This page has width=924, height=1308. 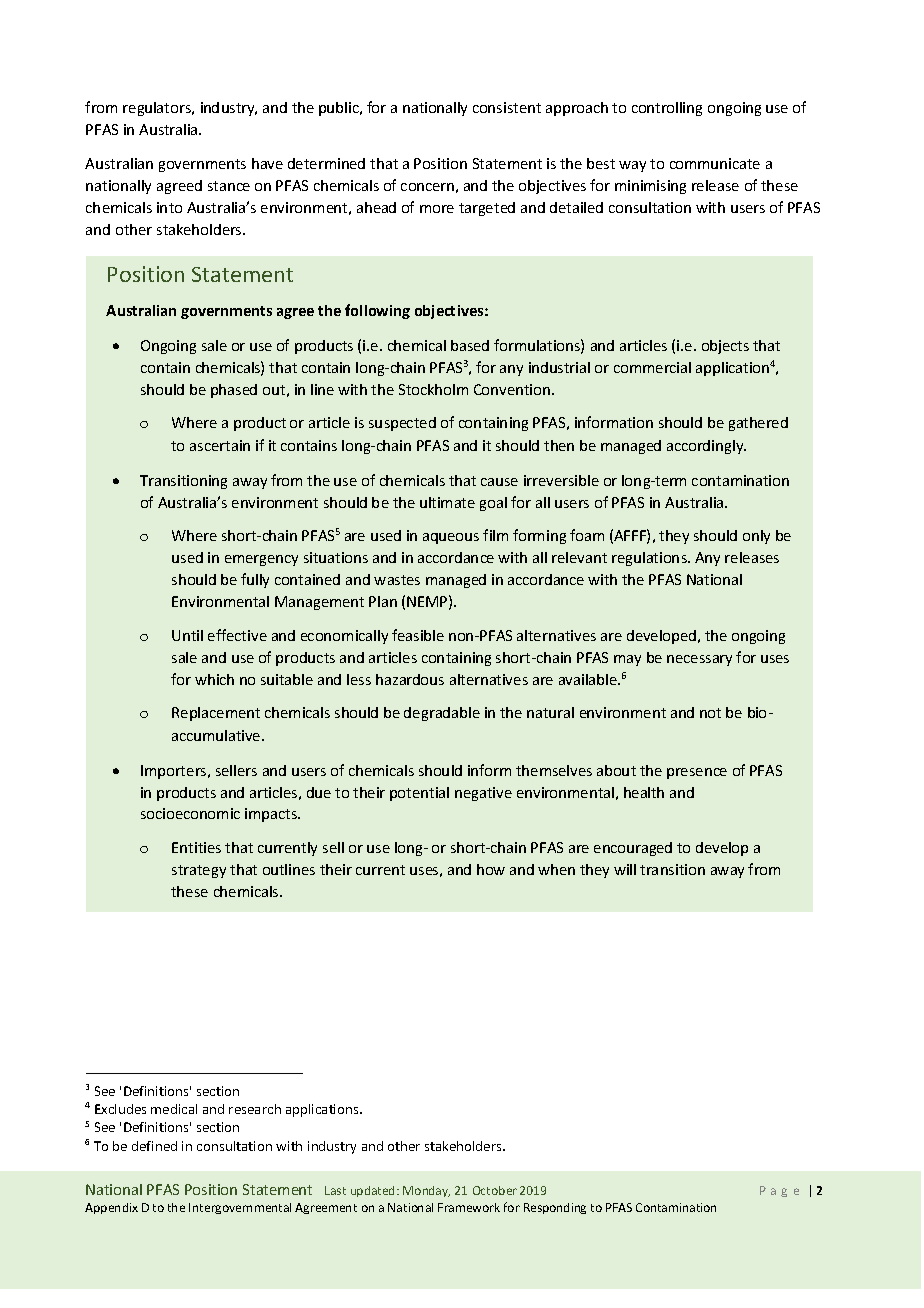 I want to click on stance, so click(x=229, y=186).
